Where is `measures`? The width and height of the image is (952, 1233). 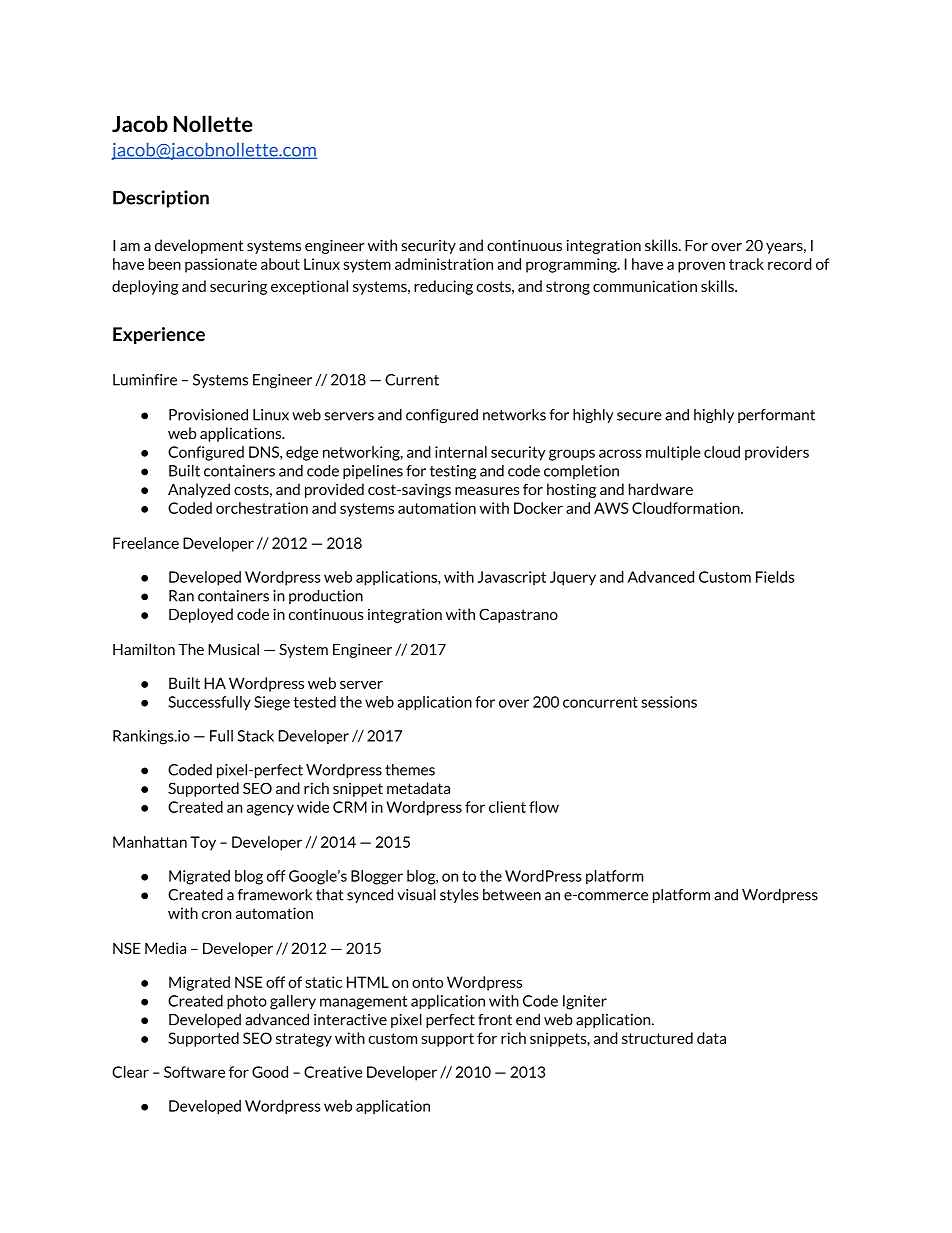 measures is located at coordinates (487, 491).
